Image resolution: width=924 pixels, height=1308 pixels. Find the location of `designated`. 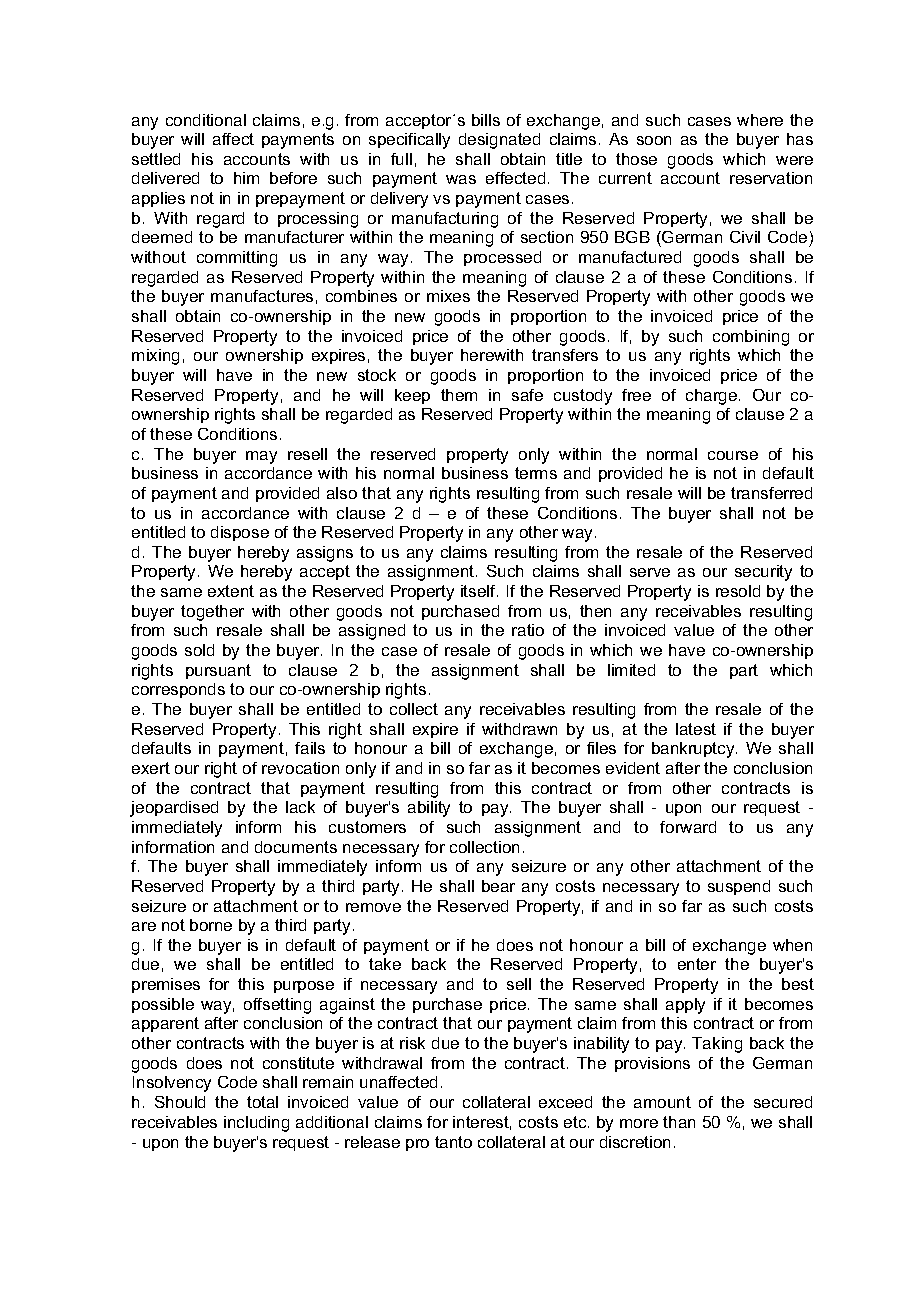

designated is located at coordinates (499, 141).
